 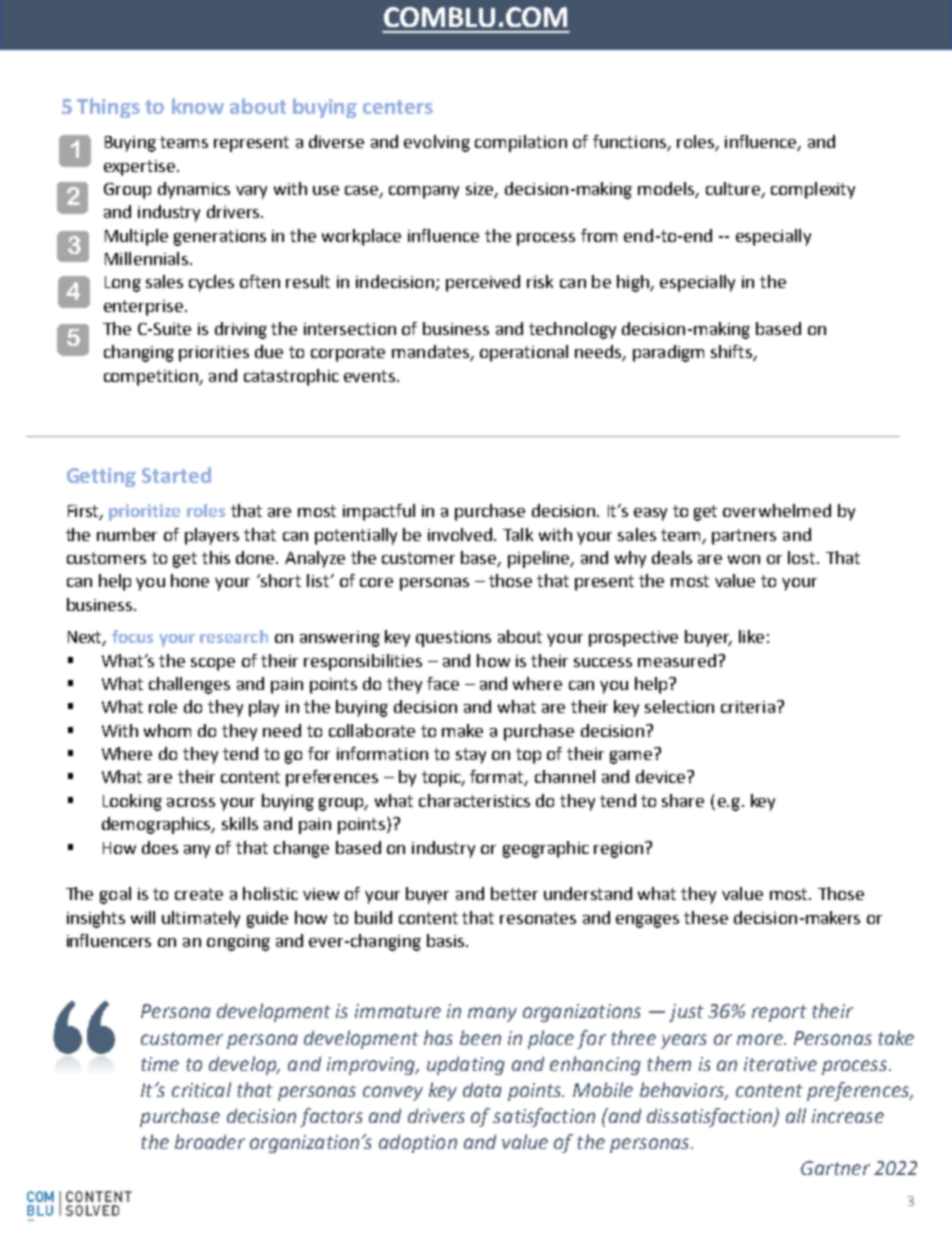 What do you see at coordinates (482, 1089) in the screenshot?
I see `data` at bounding box center [482, 1089].
